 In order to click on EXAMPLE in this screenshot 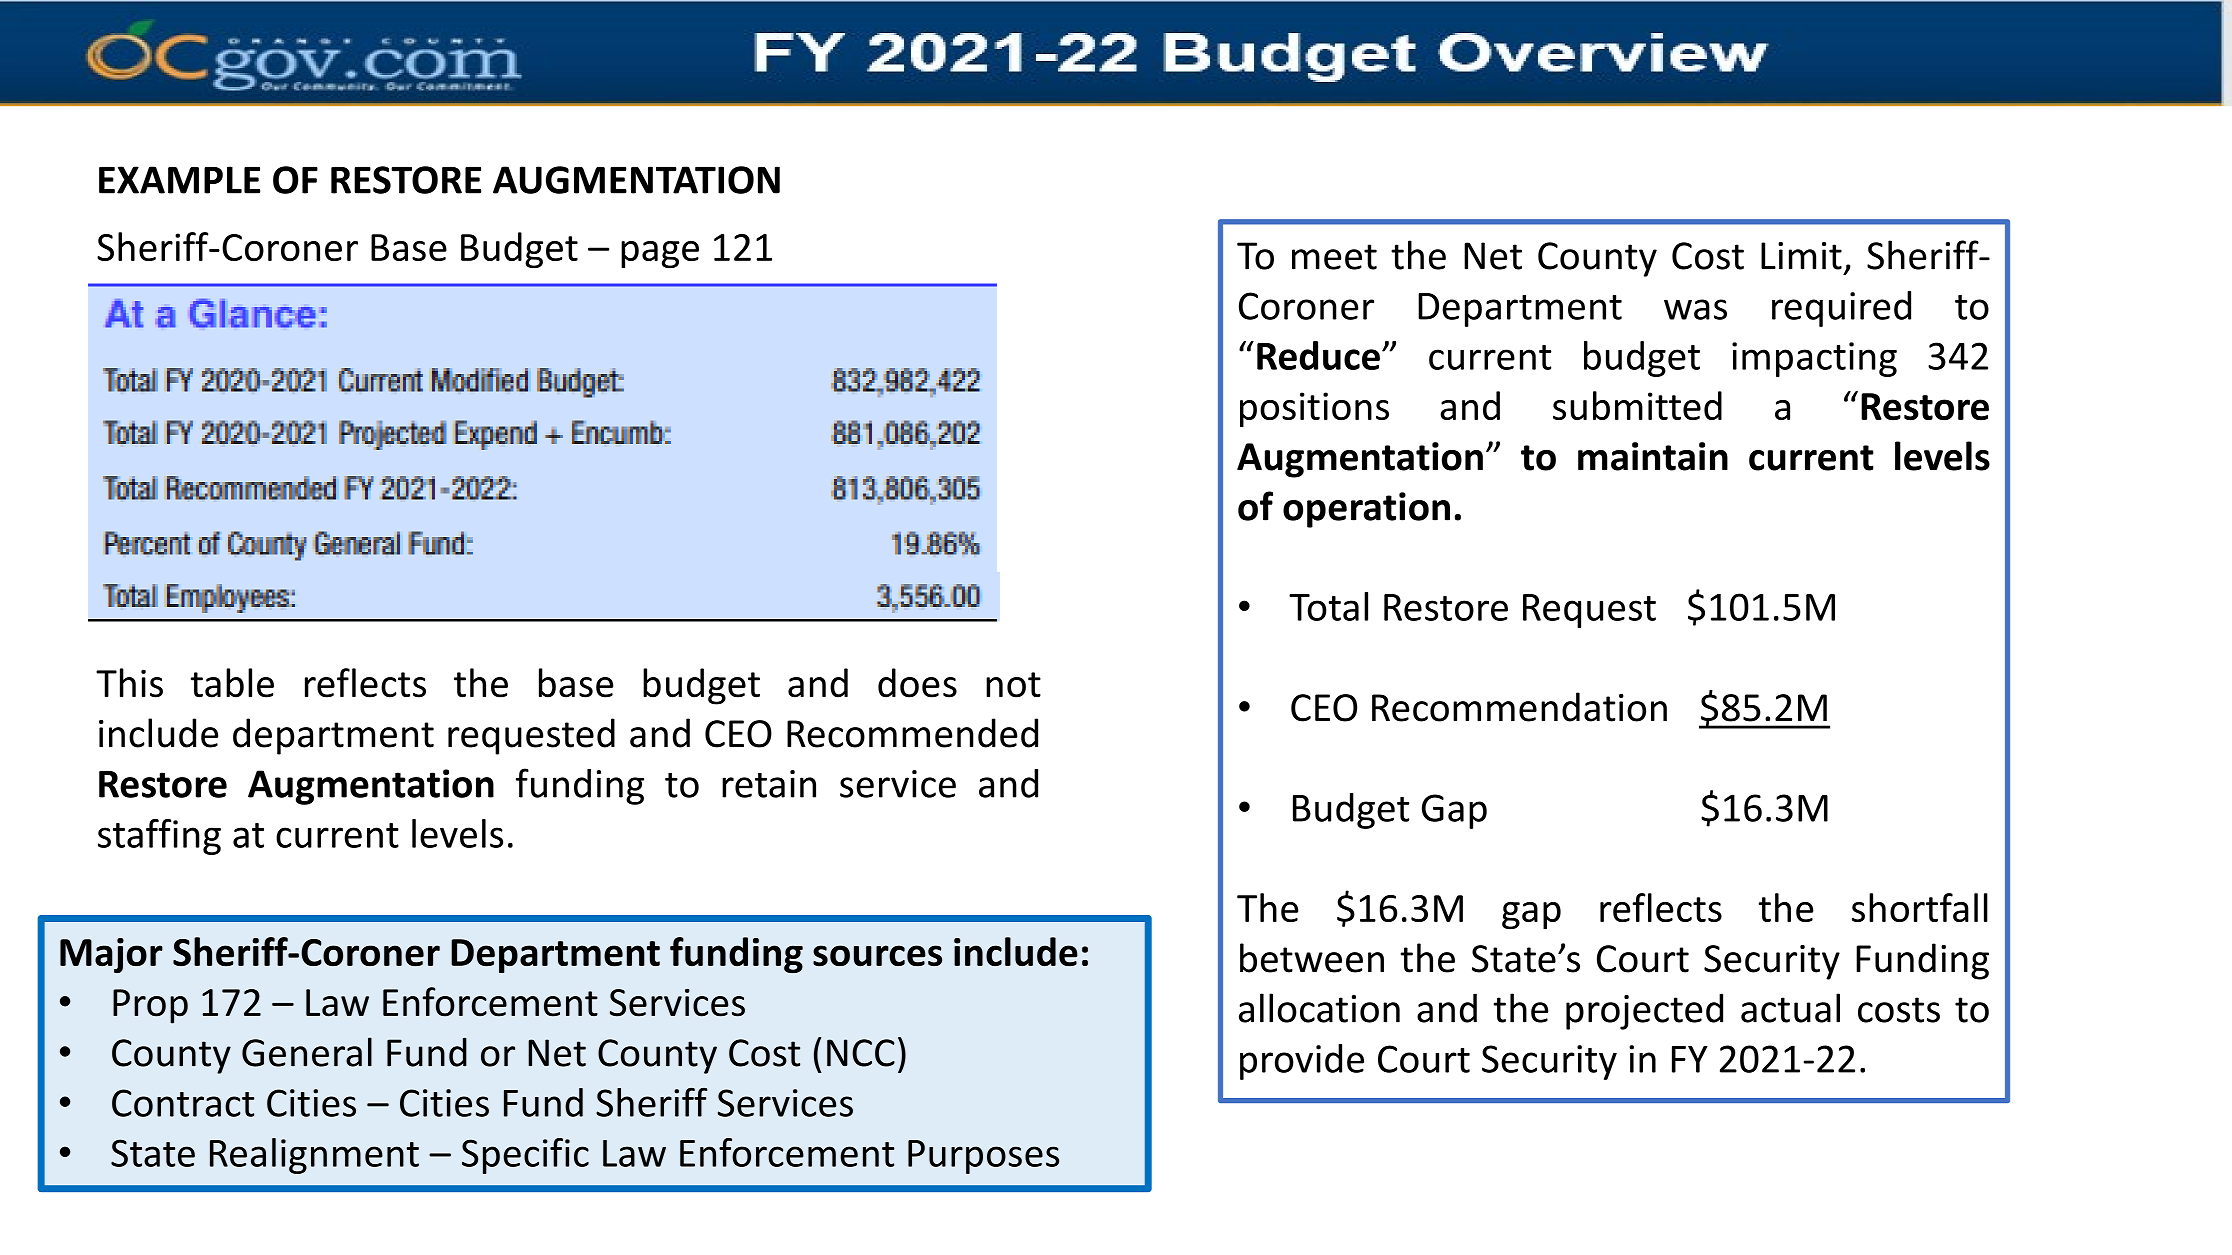, I will do `click(179, 180)`.
